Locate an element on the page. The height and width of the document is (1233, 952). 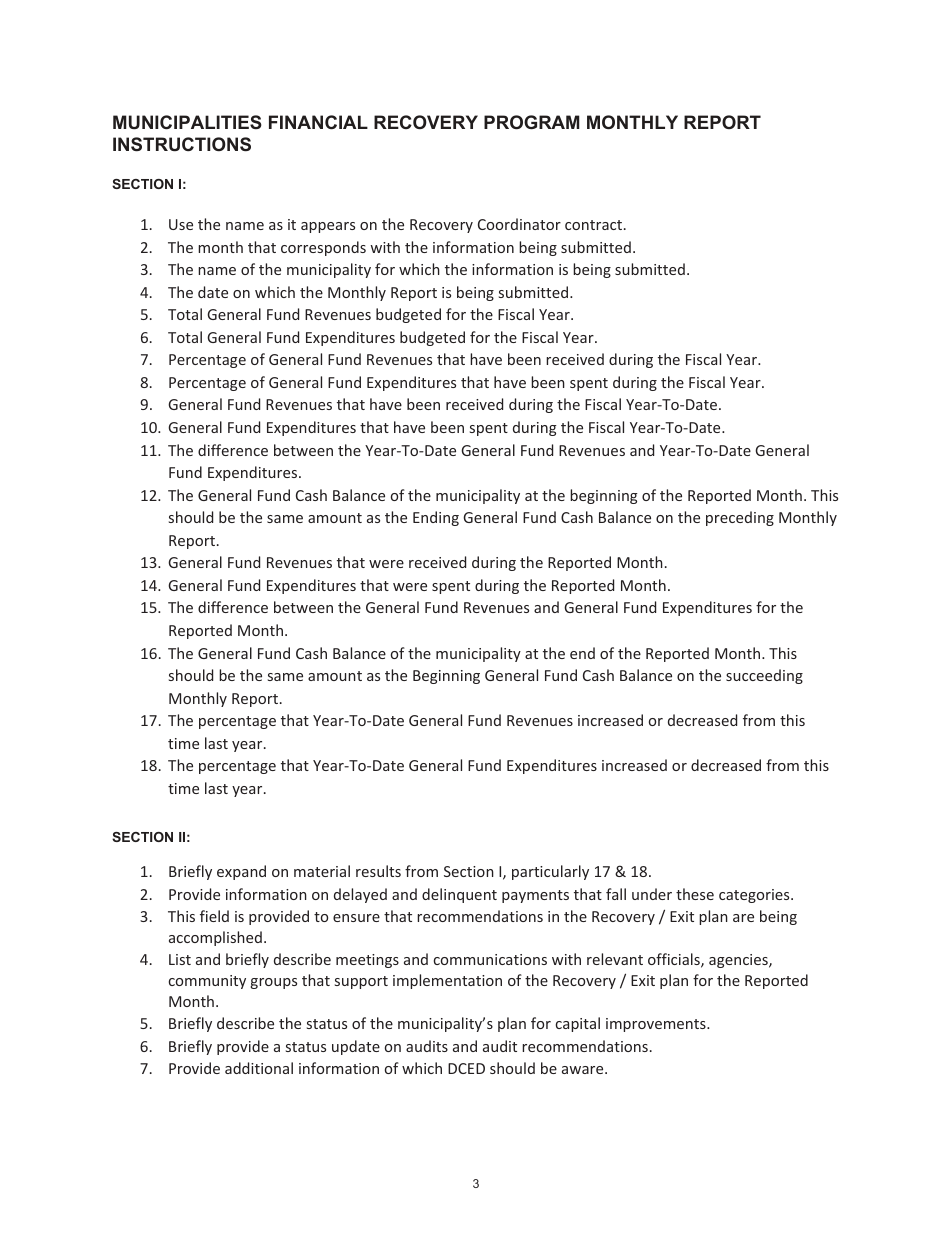
preceding is located at coordinates (740, 518).
